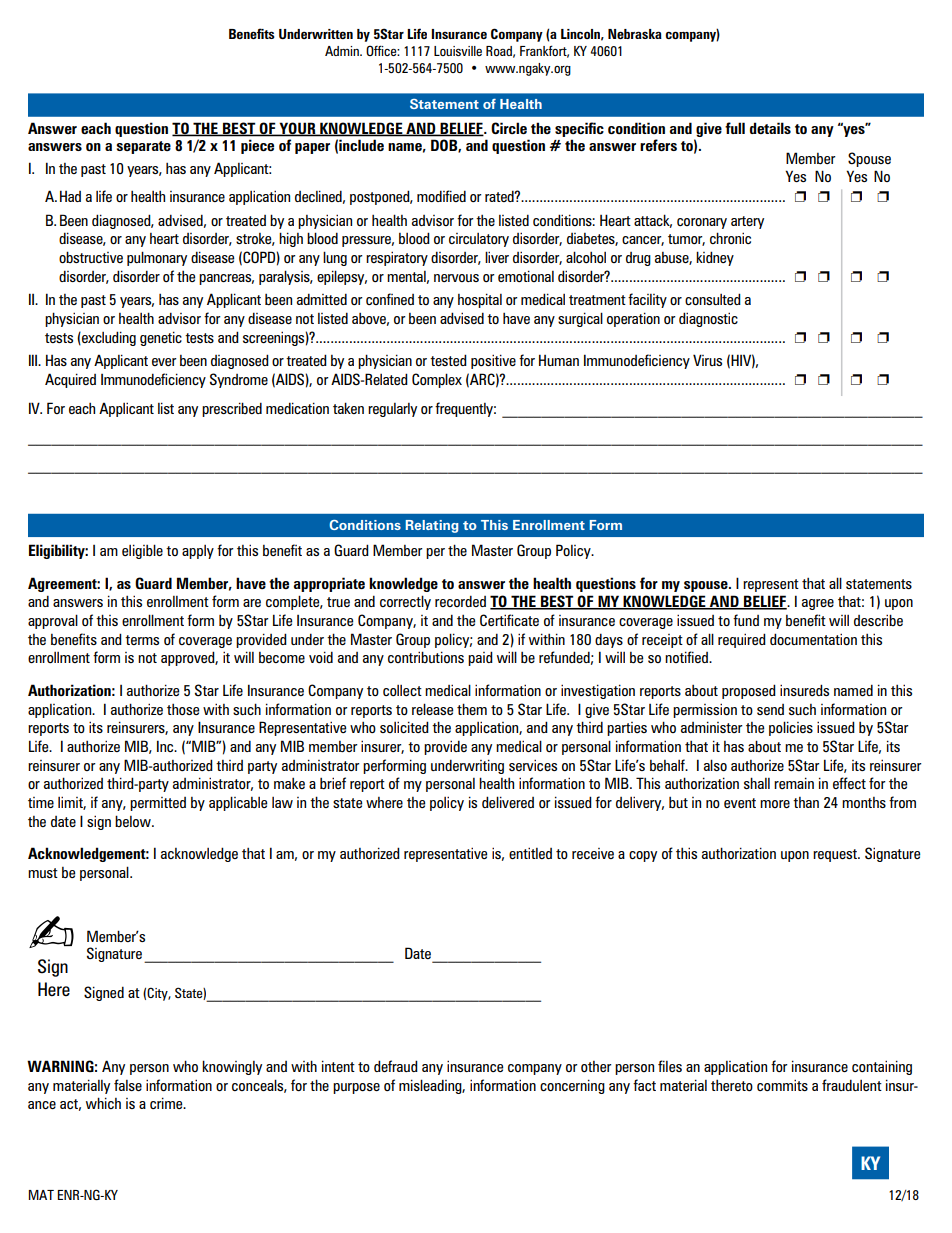 The height and width of the document is (1233, 952). I want to click on diagnostic, so click(708, 319).
